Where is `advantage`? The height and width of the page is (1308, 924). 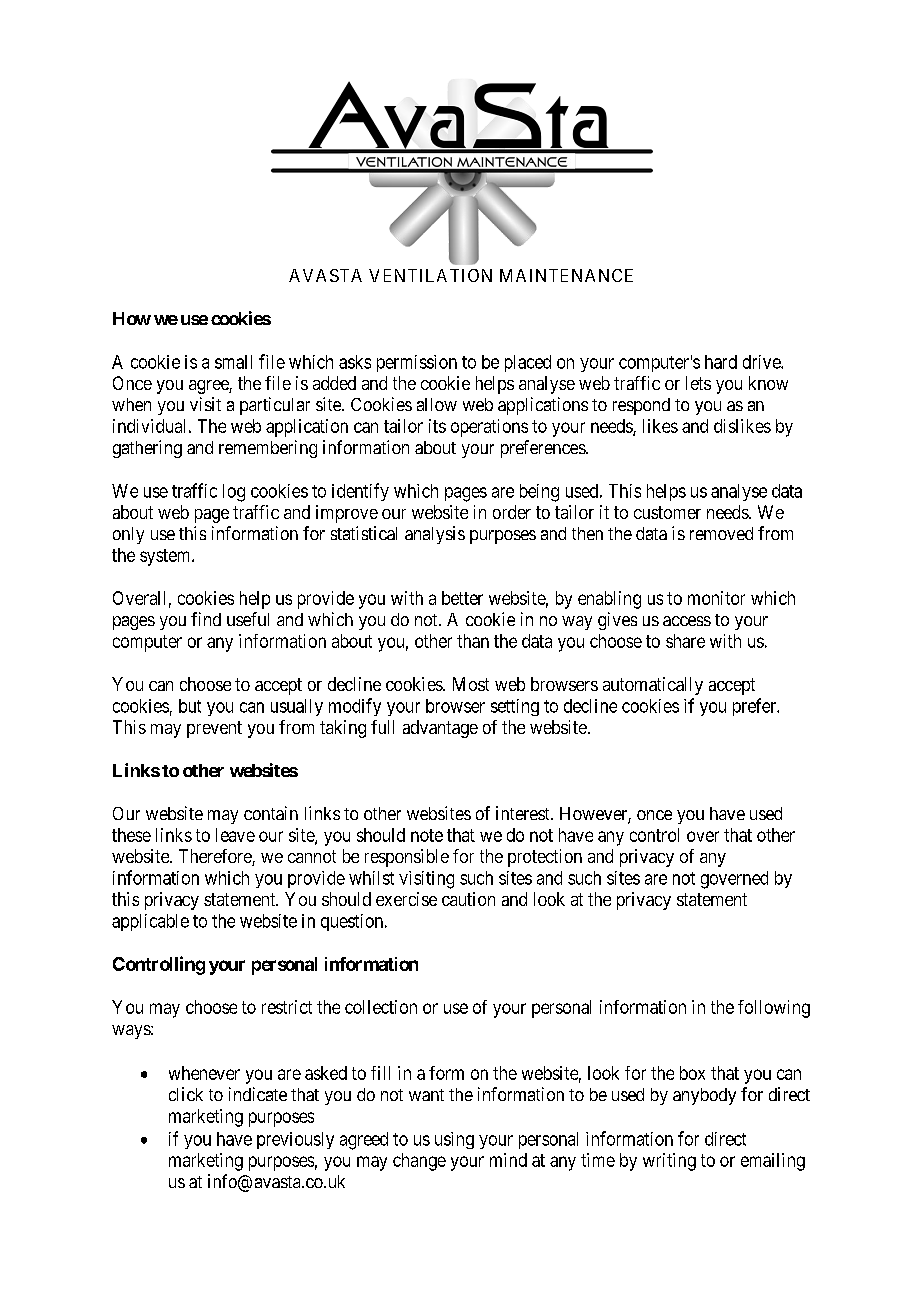
advantage is located at coordinates (440, 729).
